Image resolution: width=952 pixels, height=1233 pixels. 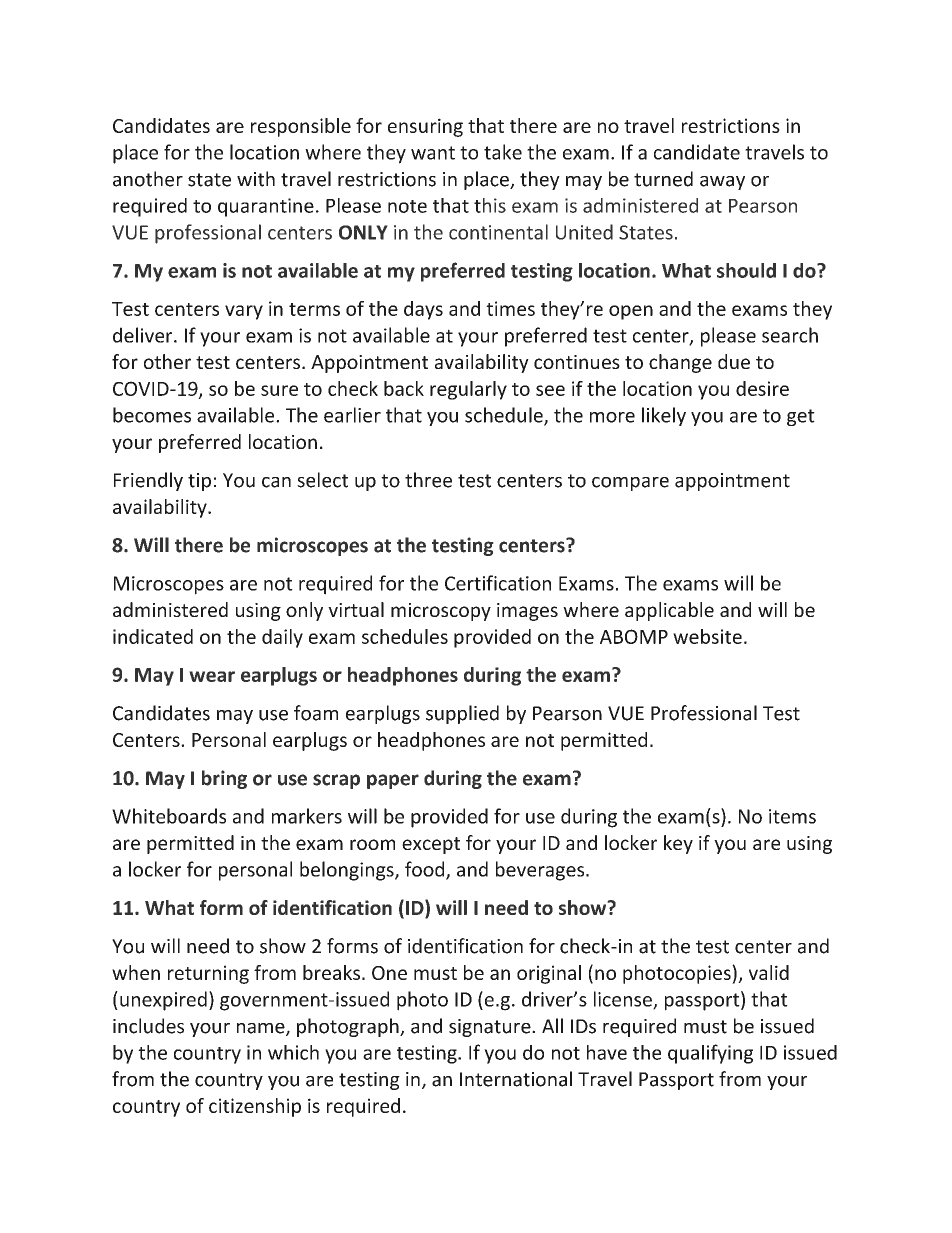 What do you see at coordinates (516, 1079) in the screenshot?
I see `International` at bounding box center [516, 1079].
